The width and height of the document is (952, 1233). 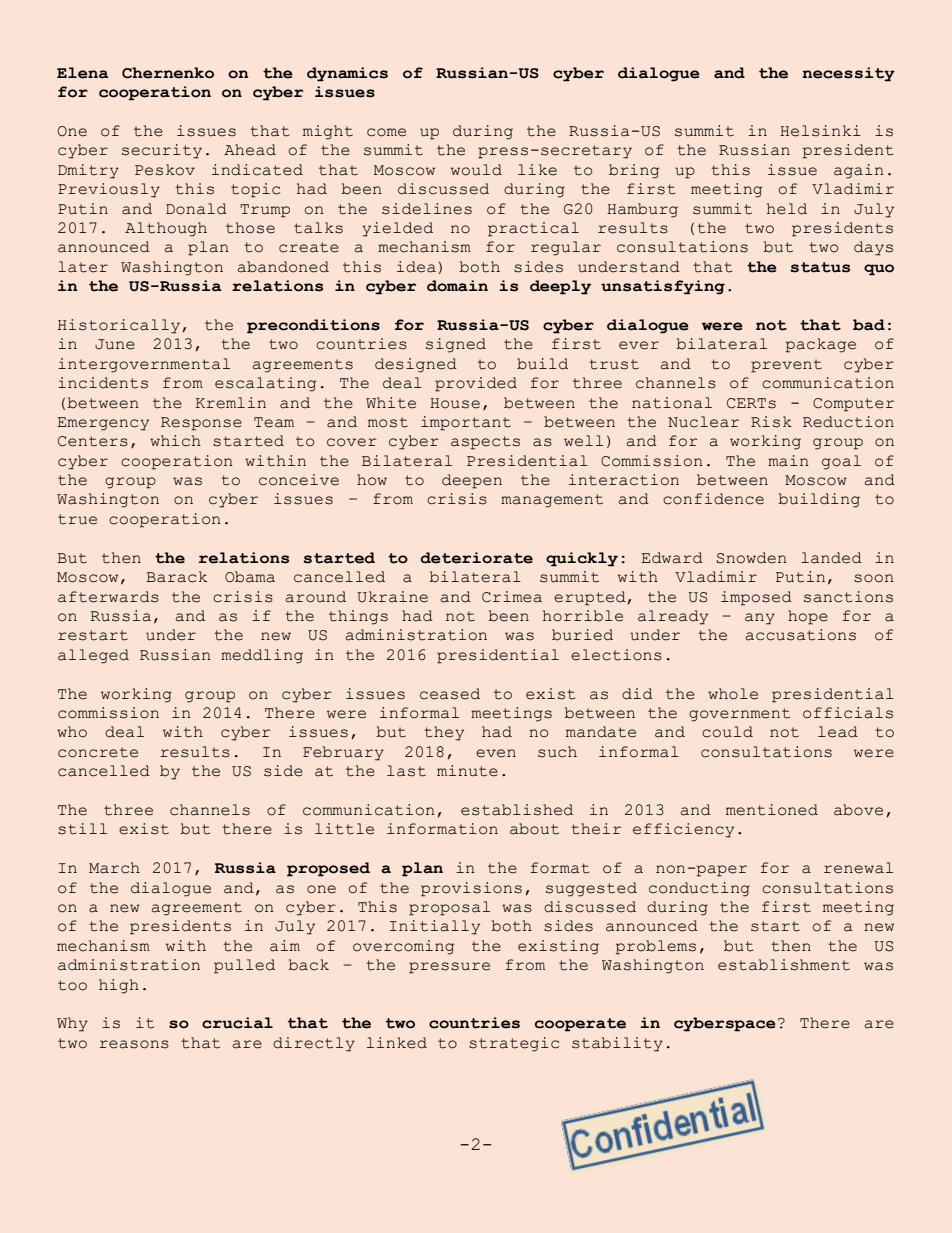 I want to click on reasons, so click(x=134, y=1044).
